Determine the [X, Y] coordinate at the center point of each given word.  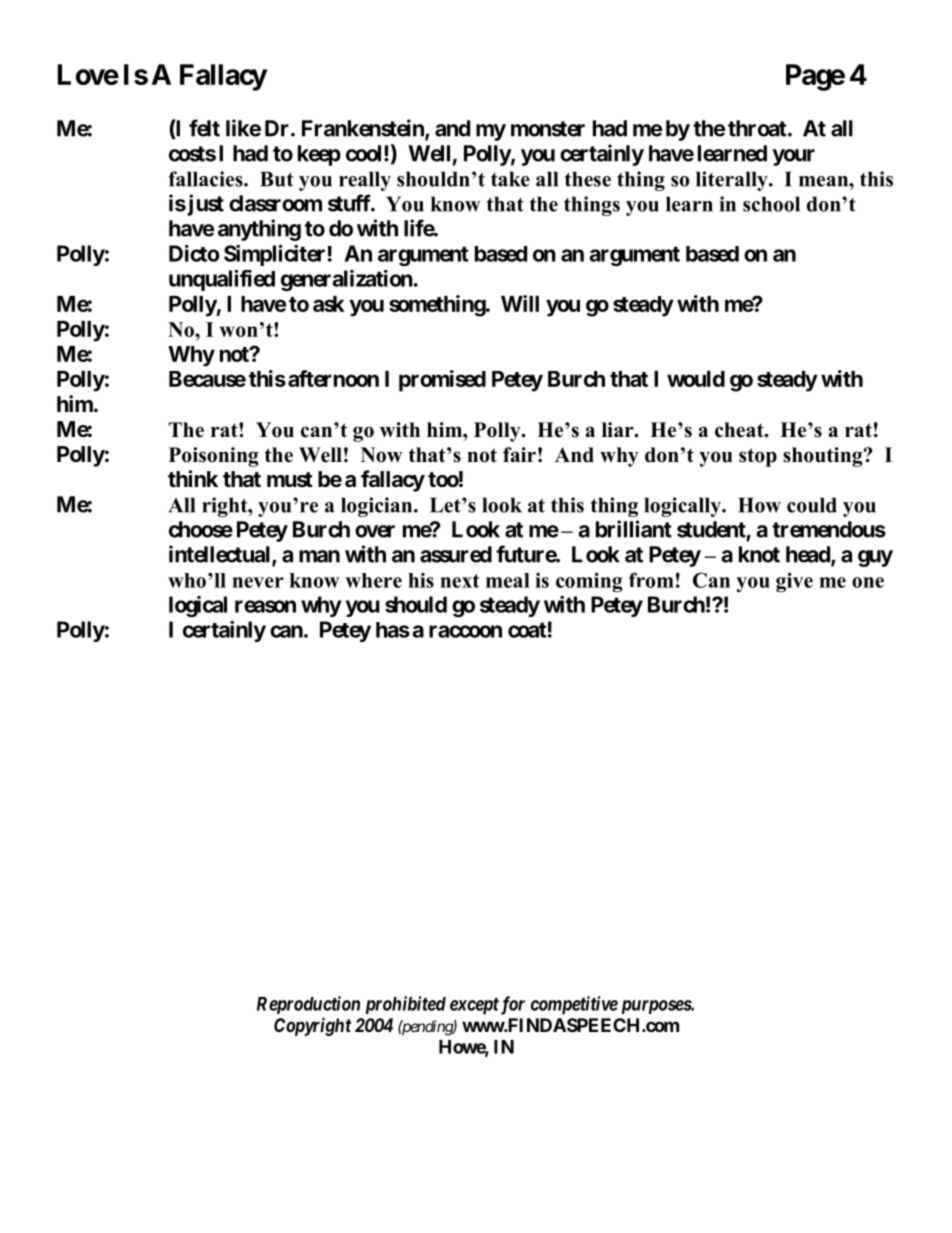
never [258, 582]
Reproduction [308, 1005]
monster [548, 129]
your [793, 157]
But [277, 179]
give [794, 582]
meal [508, 580]
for [511, 1005]
